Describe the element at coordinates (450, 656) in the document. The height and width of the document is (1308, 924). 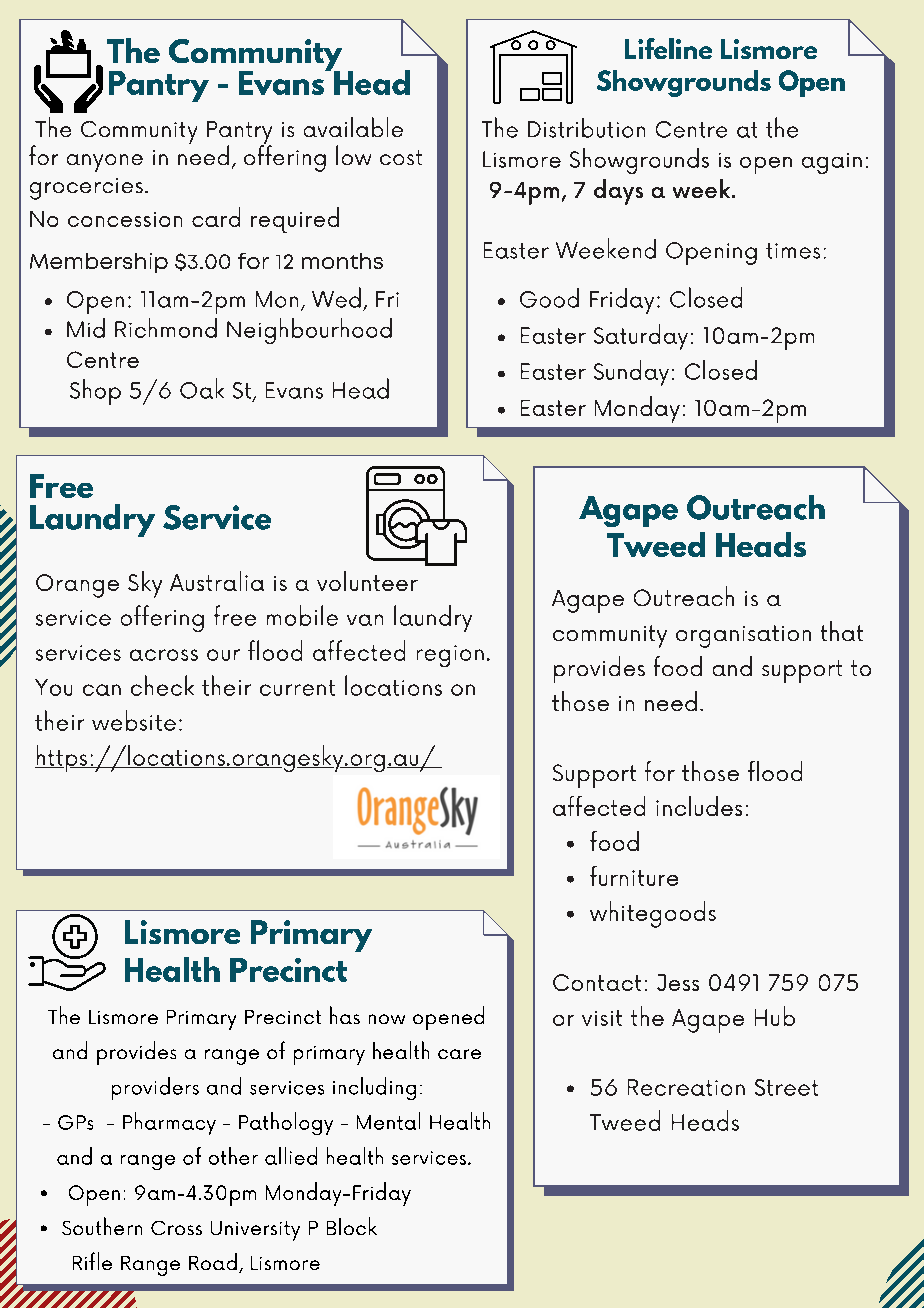
I see `region` at that location.
